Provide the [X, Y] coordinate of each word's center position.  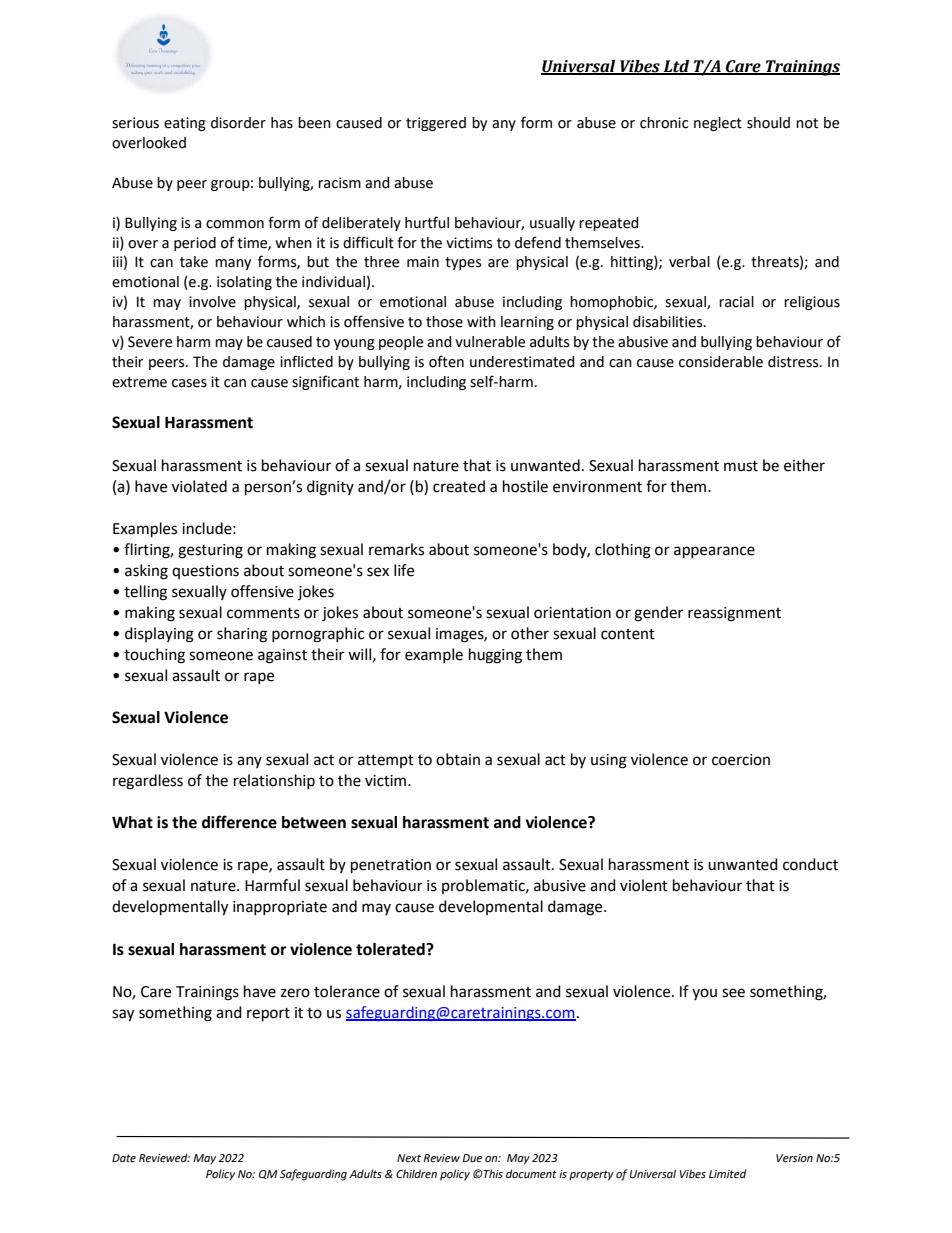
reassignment [734, 614]
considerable [721, 362]
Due [472, 1158]
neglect [718, 124]
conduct [810, 864]
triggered [436, 124]
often [446, 361]
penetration [391, 866]
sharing [242, 635]
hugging [495, 656]
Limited [728, 1174]
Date [124, 1158]
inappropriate [280, 908]
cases [189, 383]
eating [185, 124]
